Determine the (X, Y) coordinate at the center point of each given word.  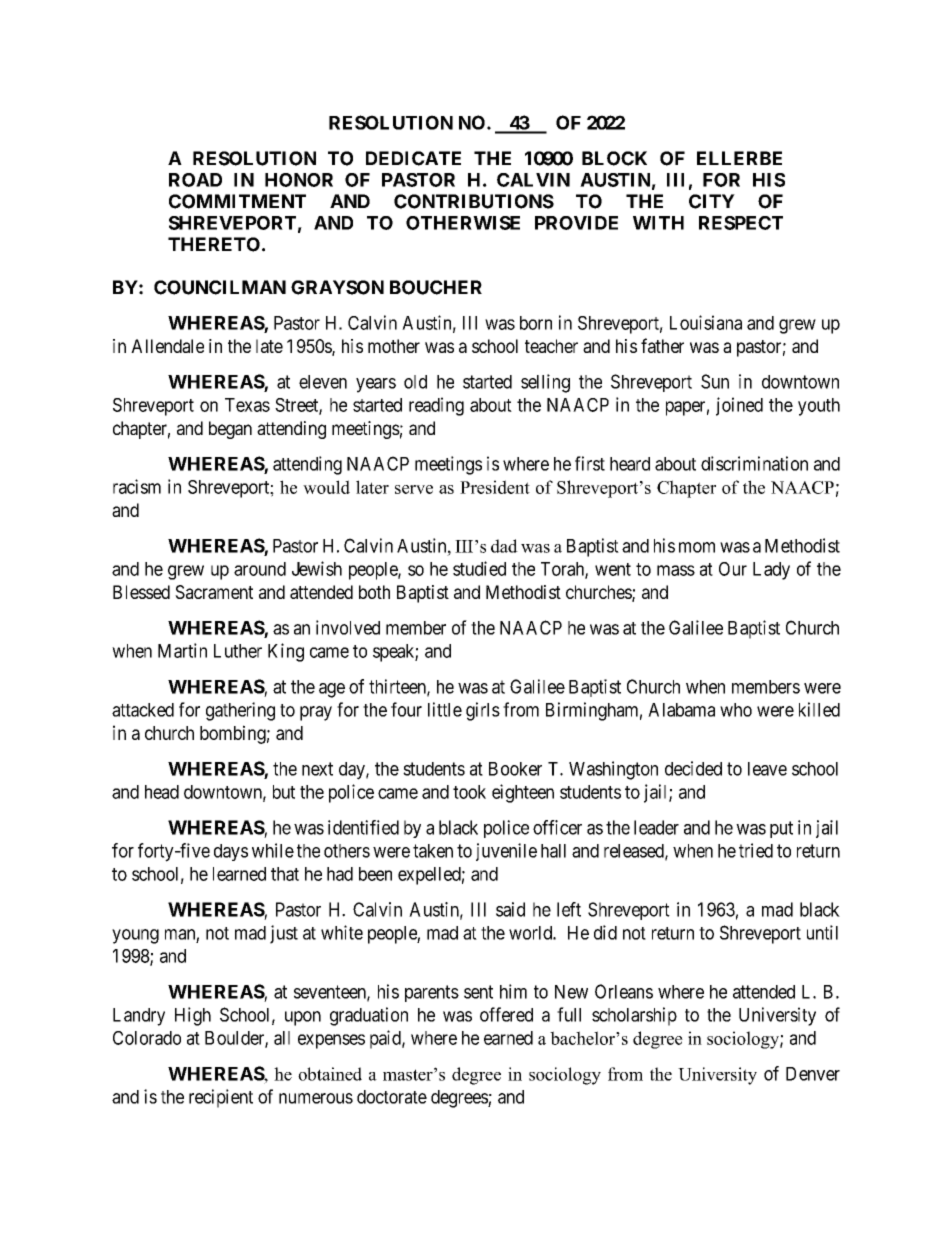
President (495, 487)
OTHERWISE (463, 223)
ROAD (195, 180)
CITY (712, 201)
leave (767, 769)
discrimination (754, 463)
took (469, 792)
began (230, 430)
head (162, 792)
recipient (221, 1098)
